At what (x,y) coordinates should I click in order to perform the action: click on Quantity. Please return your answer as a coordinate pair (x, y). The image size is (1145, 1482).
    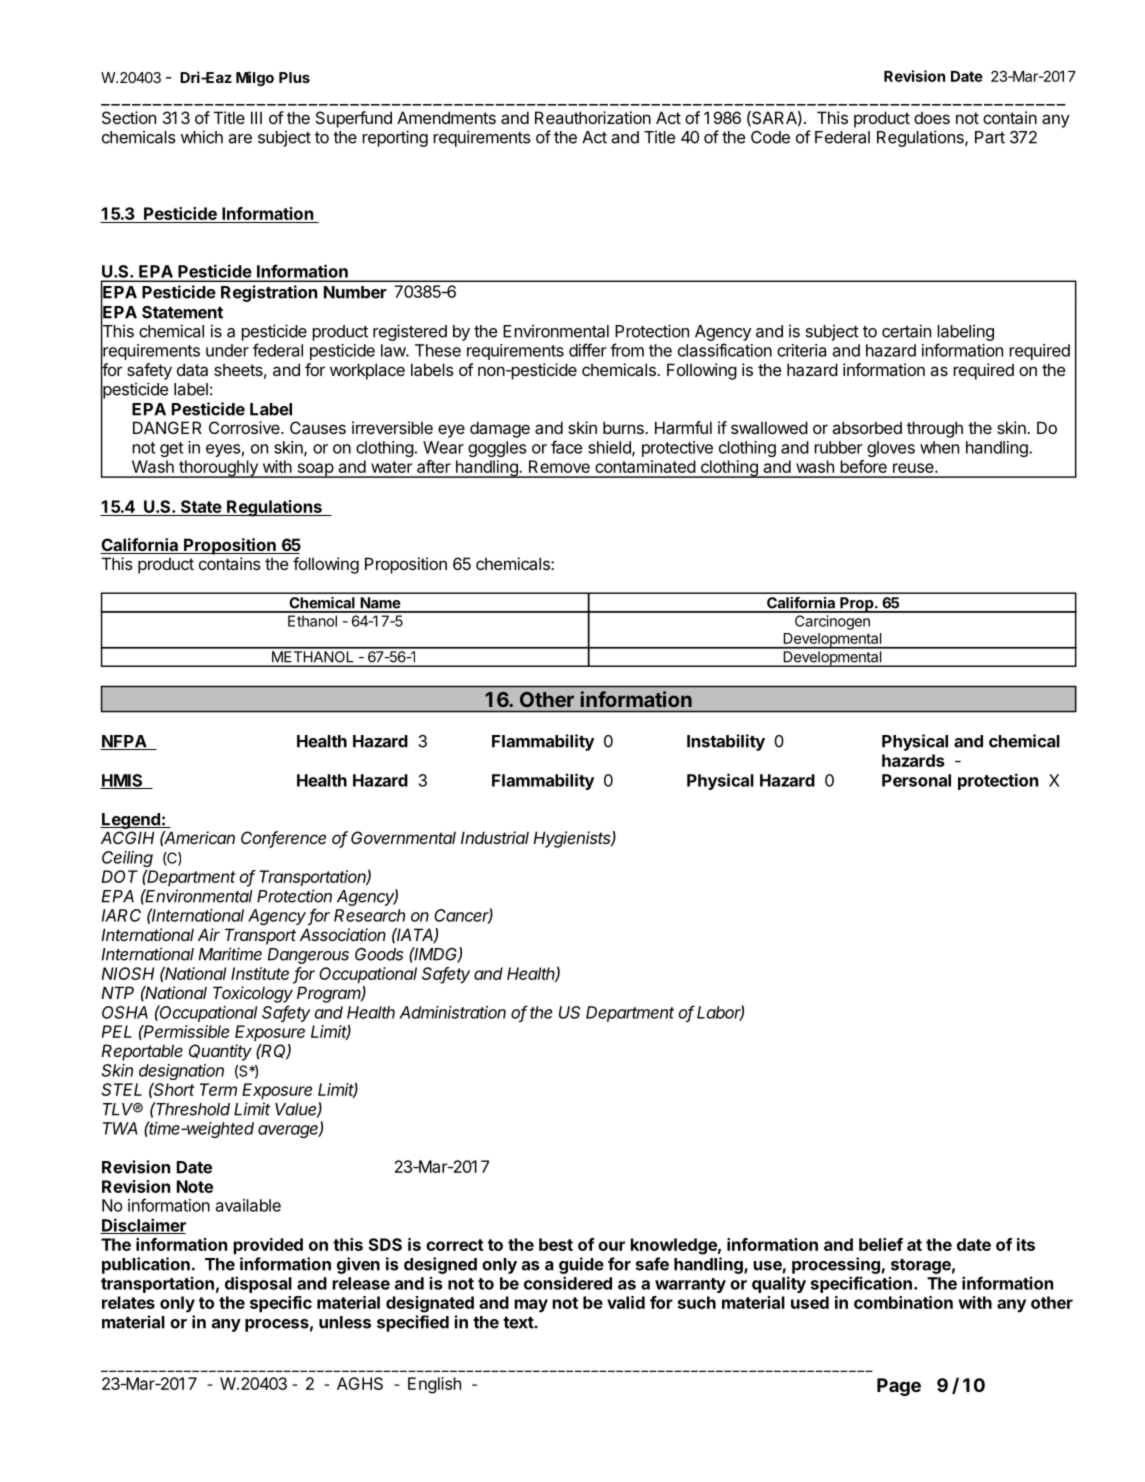
    Looking at the image, I should click on (220, 1052).
